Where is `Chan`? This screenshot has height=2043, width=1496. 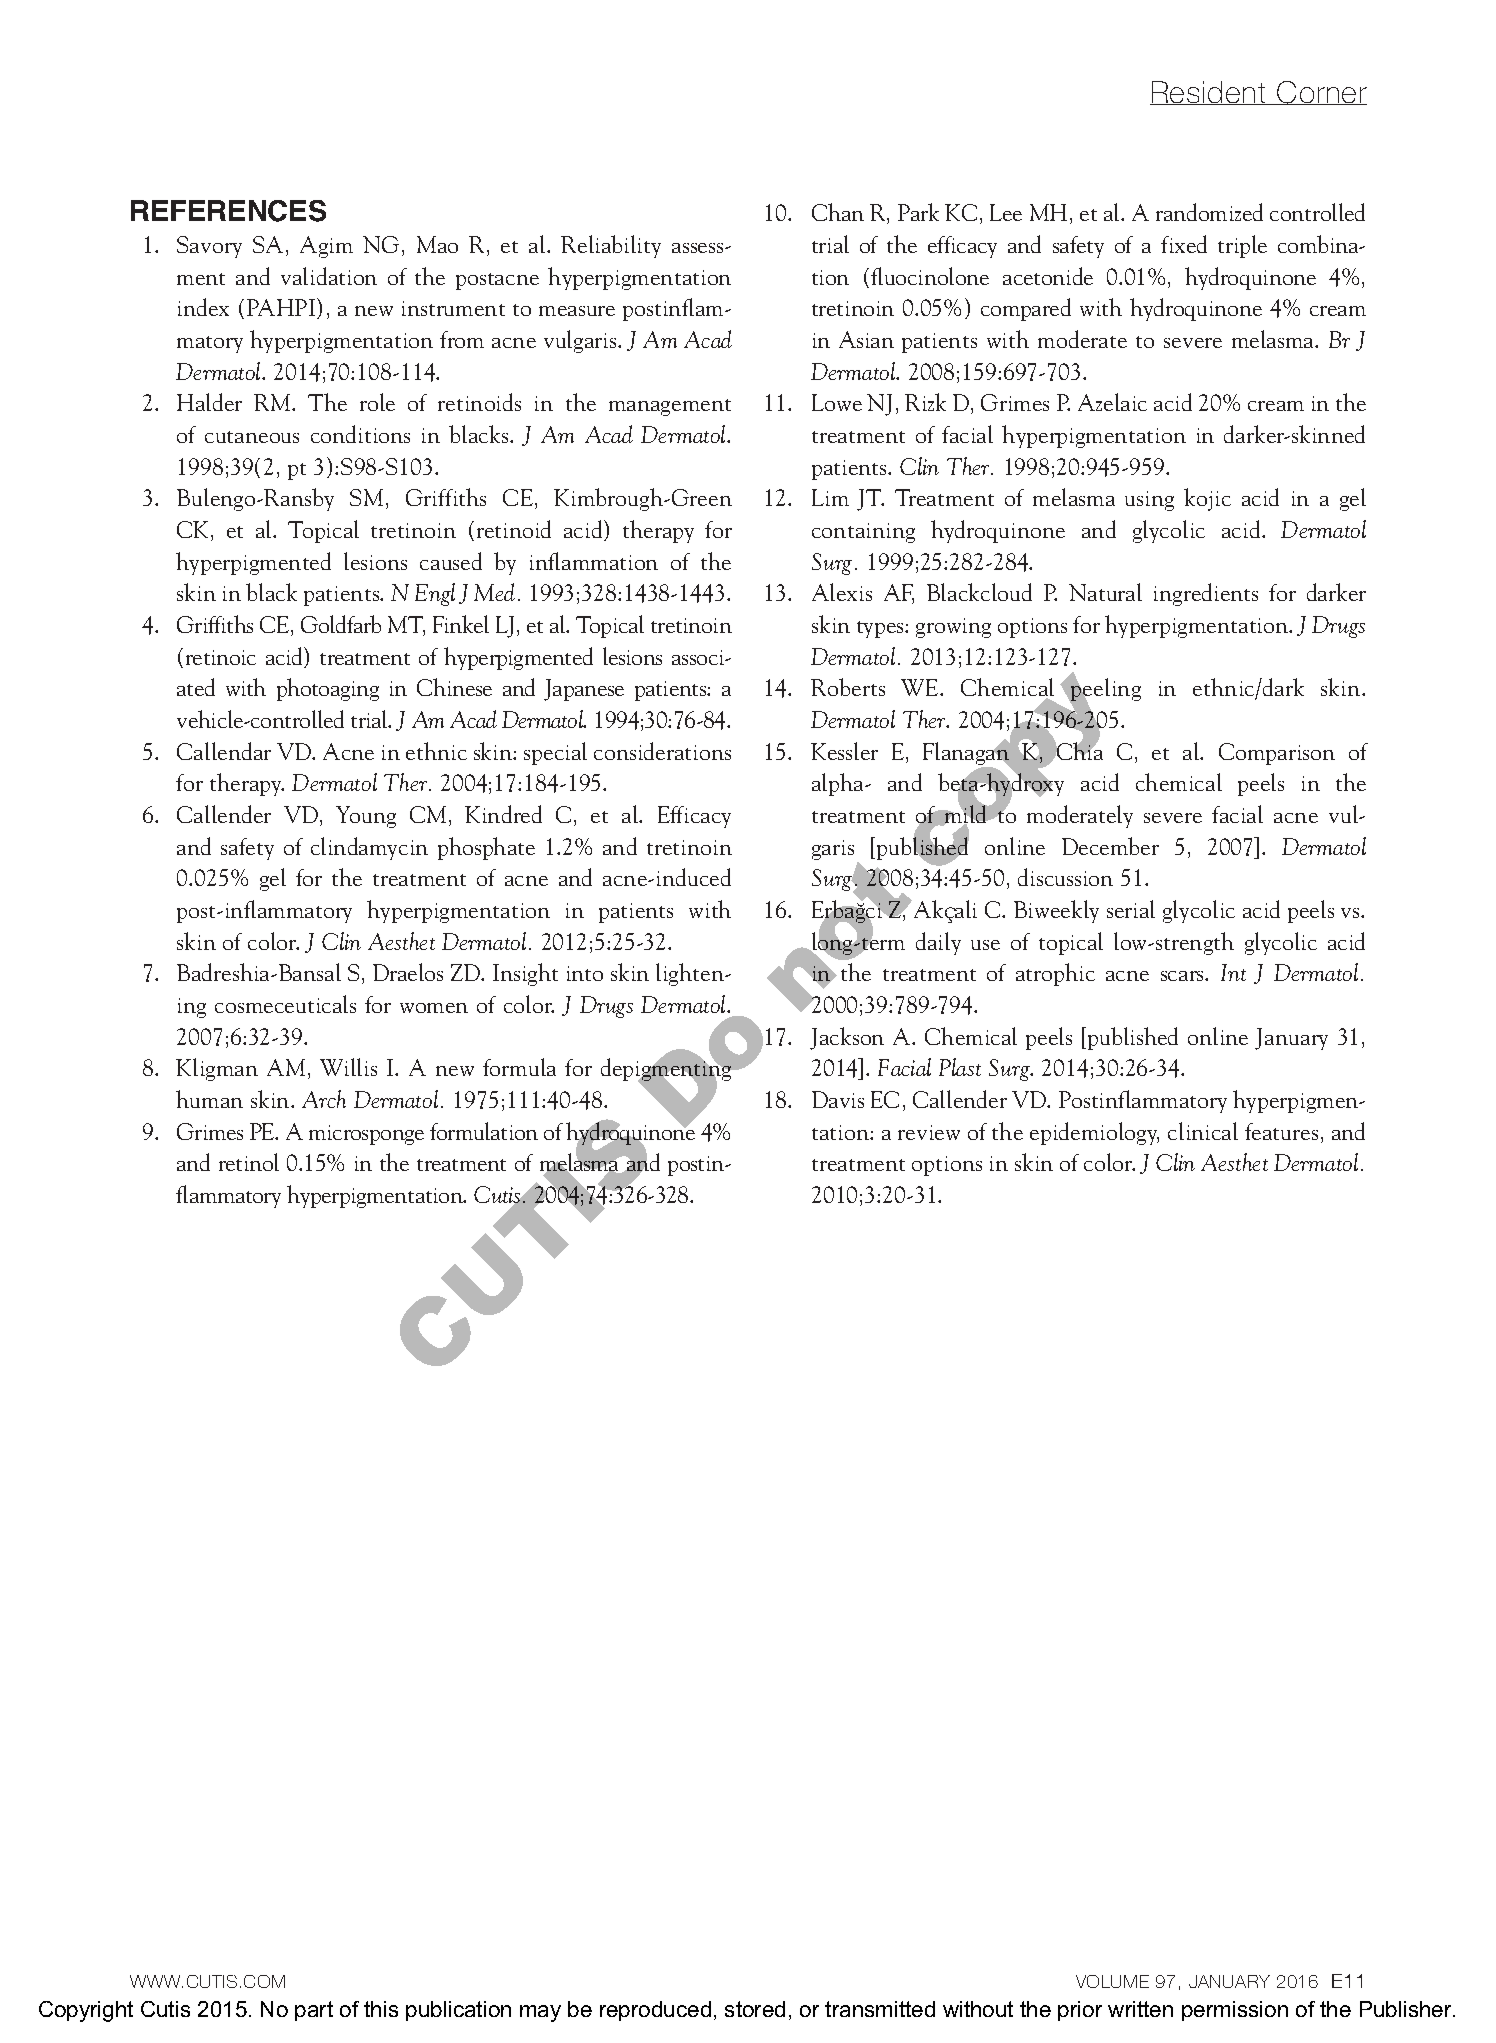 Chan is located at coordinates (838, 212).
